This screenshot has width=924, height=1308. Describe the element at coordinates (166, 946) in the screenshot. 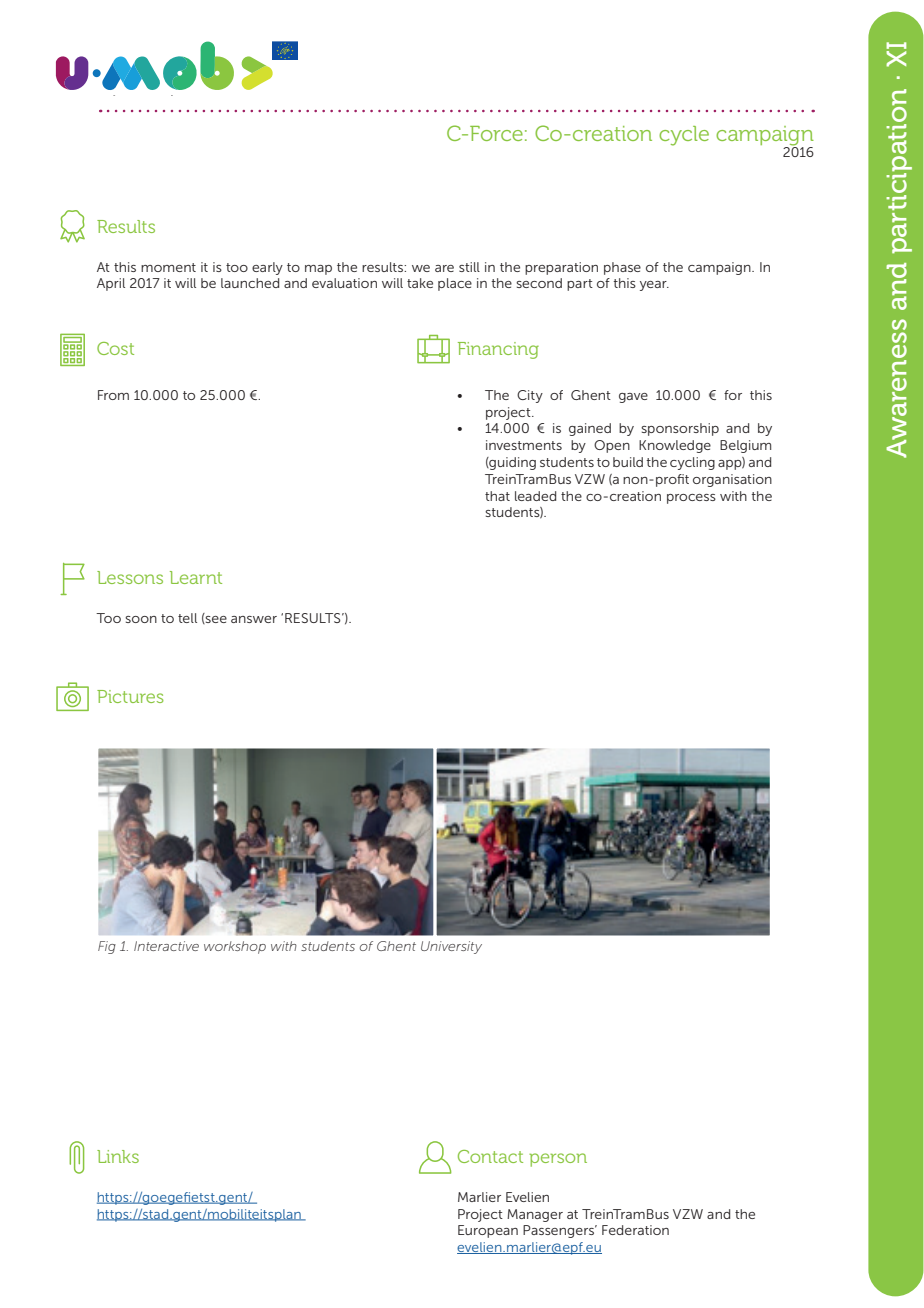

I see `Interactive` at that location.
